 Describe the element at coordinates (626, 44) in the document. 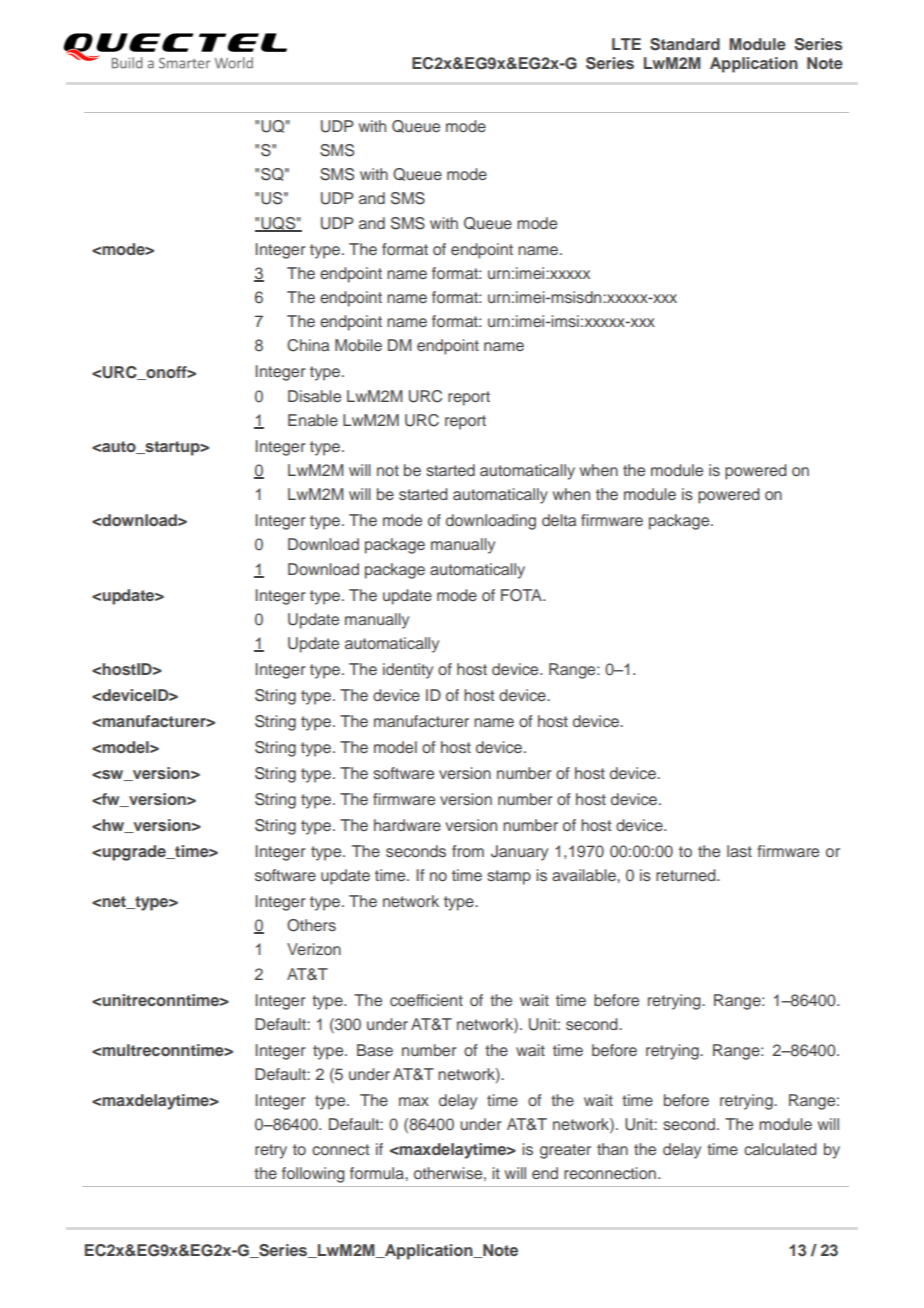

I see `LTE` at that location.
